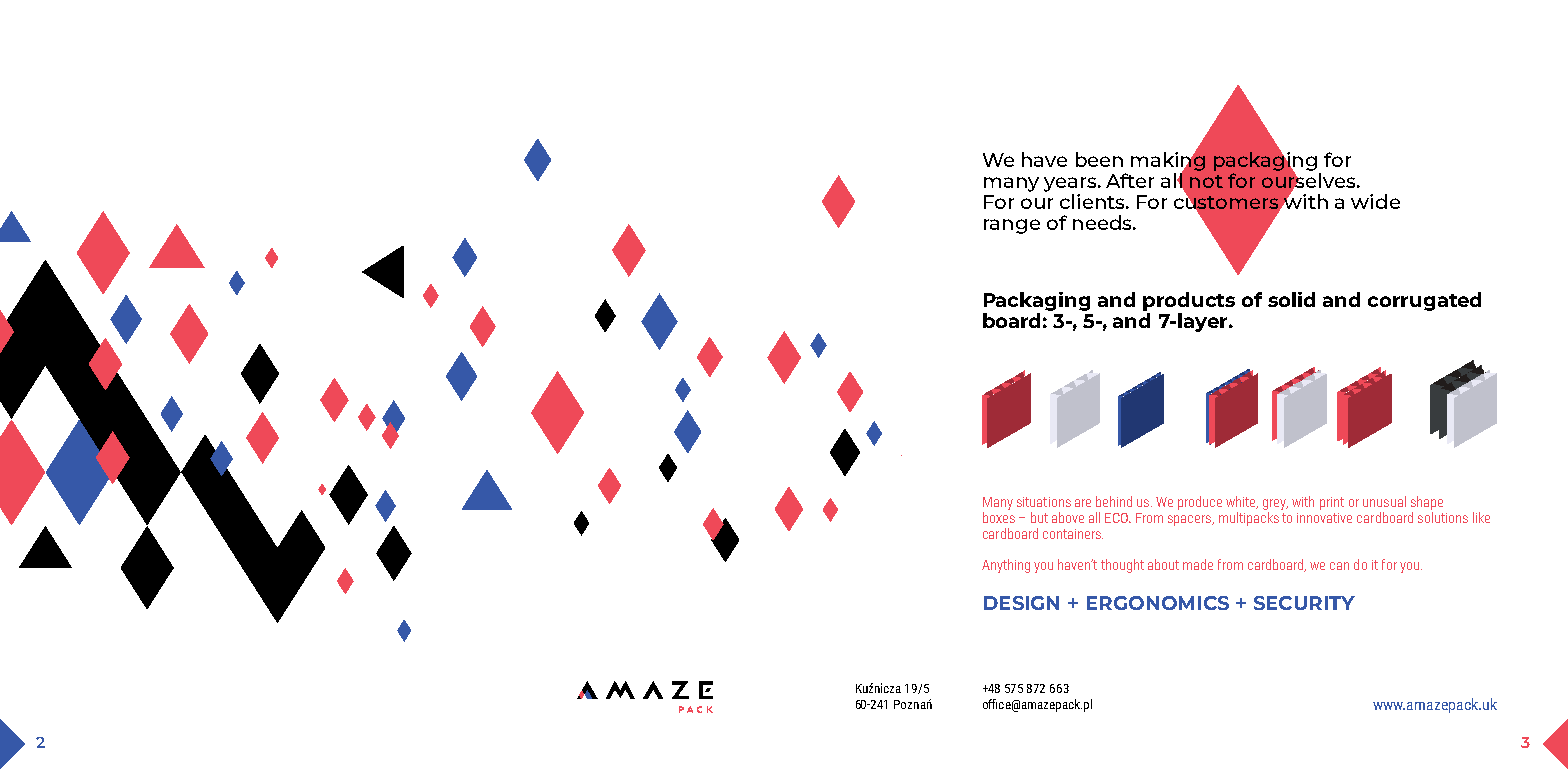 The height and width of the page is (784, 1568). I want to click on wide, so click(1375, 201).
